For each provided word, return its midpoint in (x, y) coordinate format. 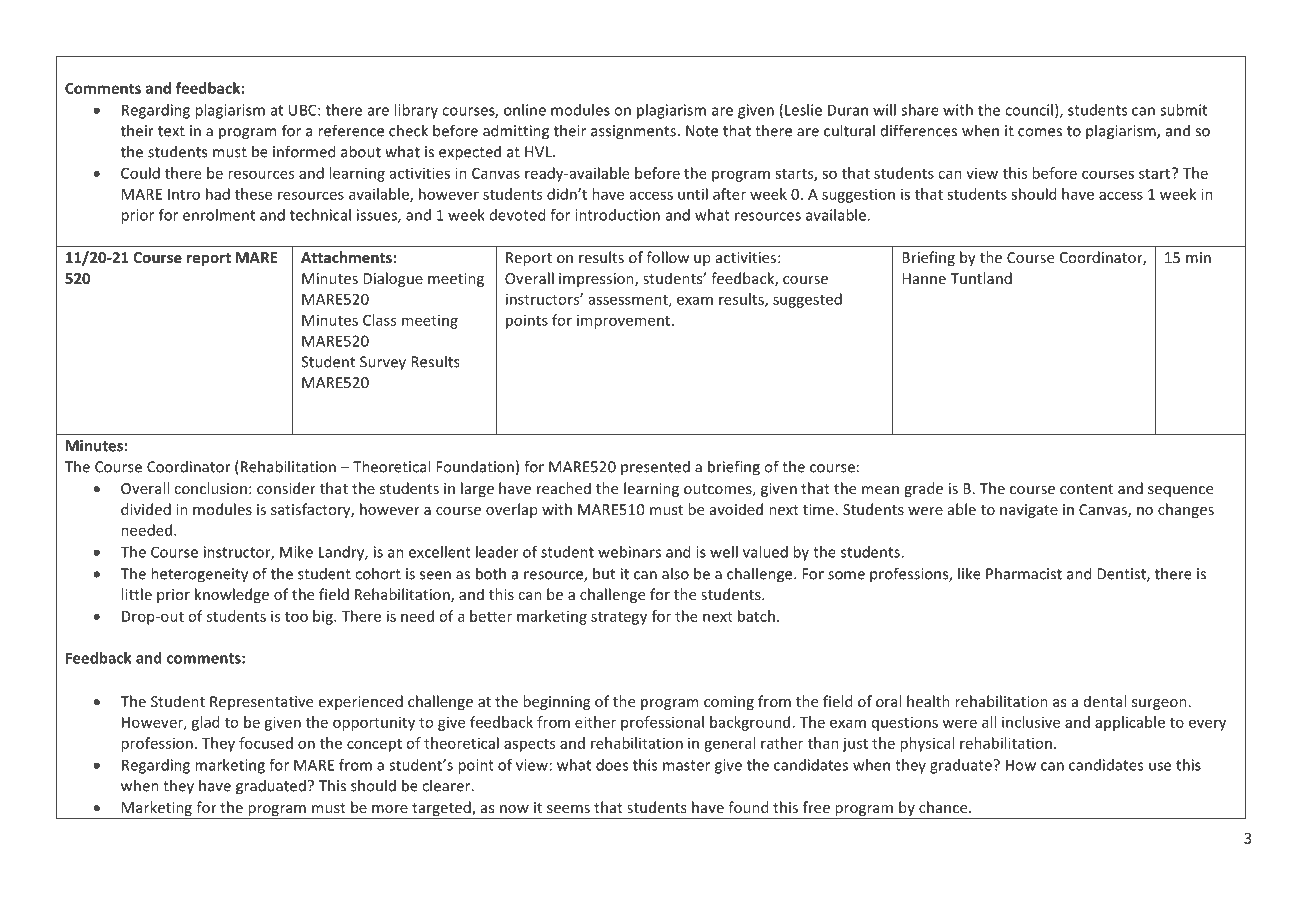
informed (304, 151)
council (1029, 110)
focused (266, 743)
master (686, 765)
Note (702, 131)
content (1086, 489)
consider (286, 488)
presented (655, 468)
